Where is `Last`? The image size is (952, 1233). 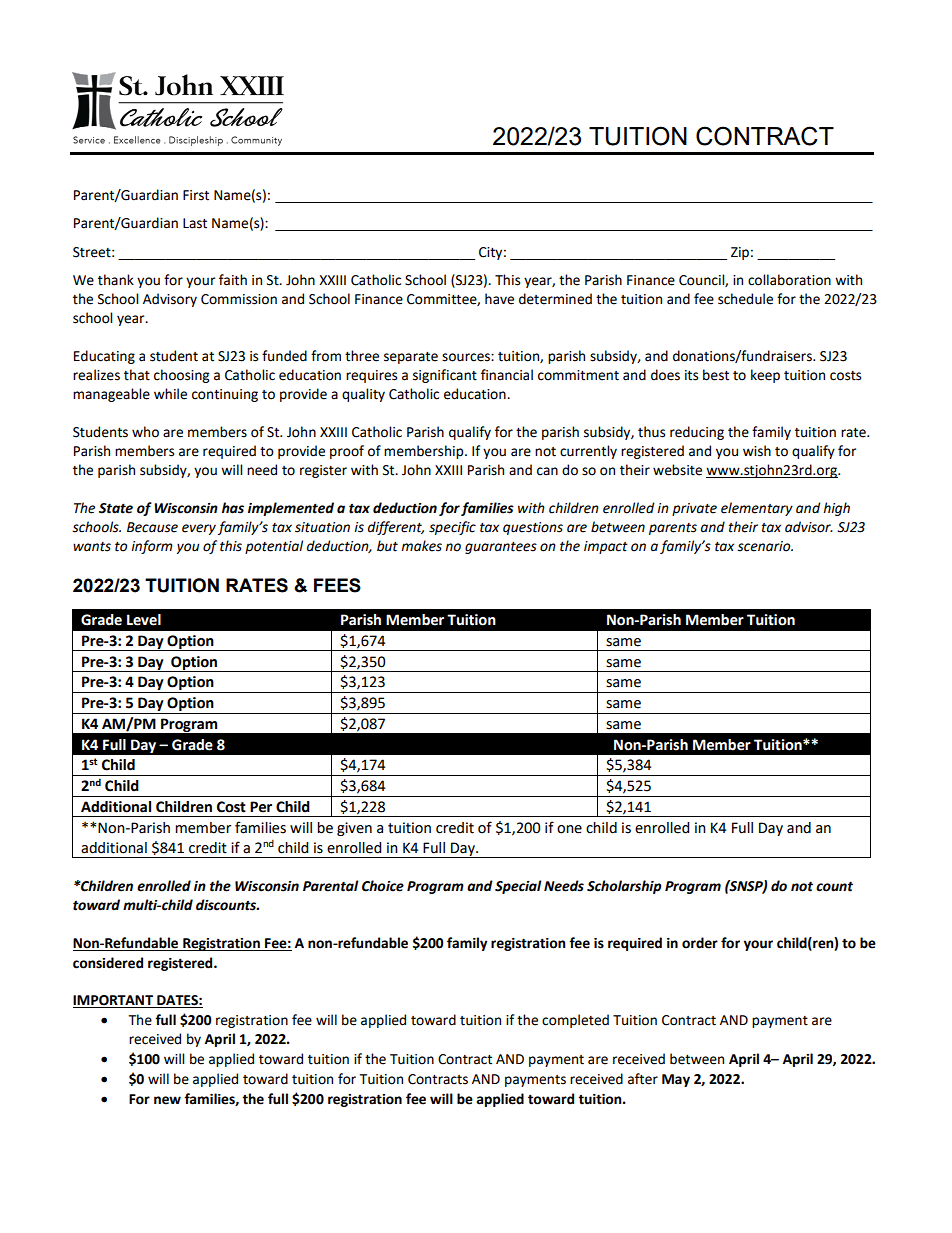 Last is located at coordinates (195, 223).
